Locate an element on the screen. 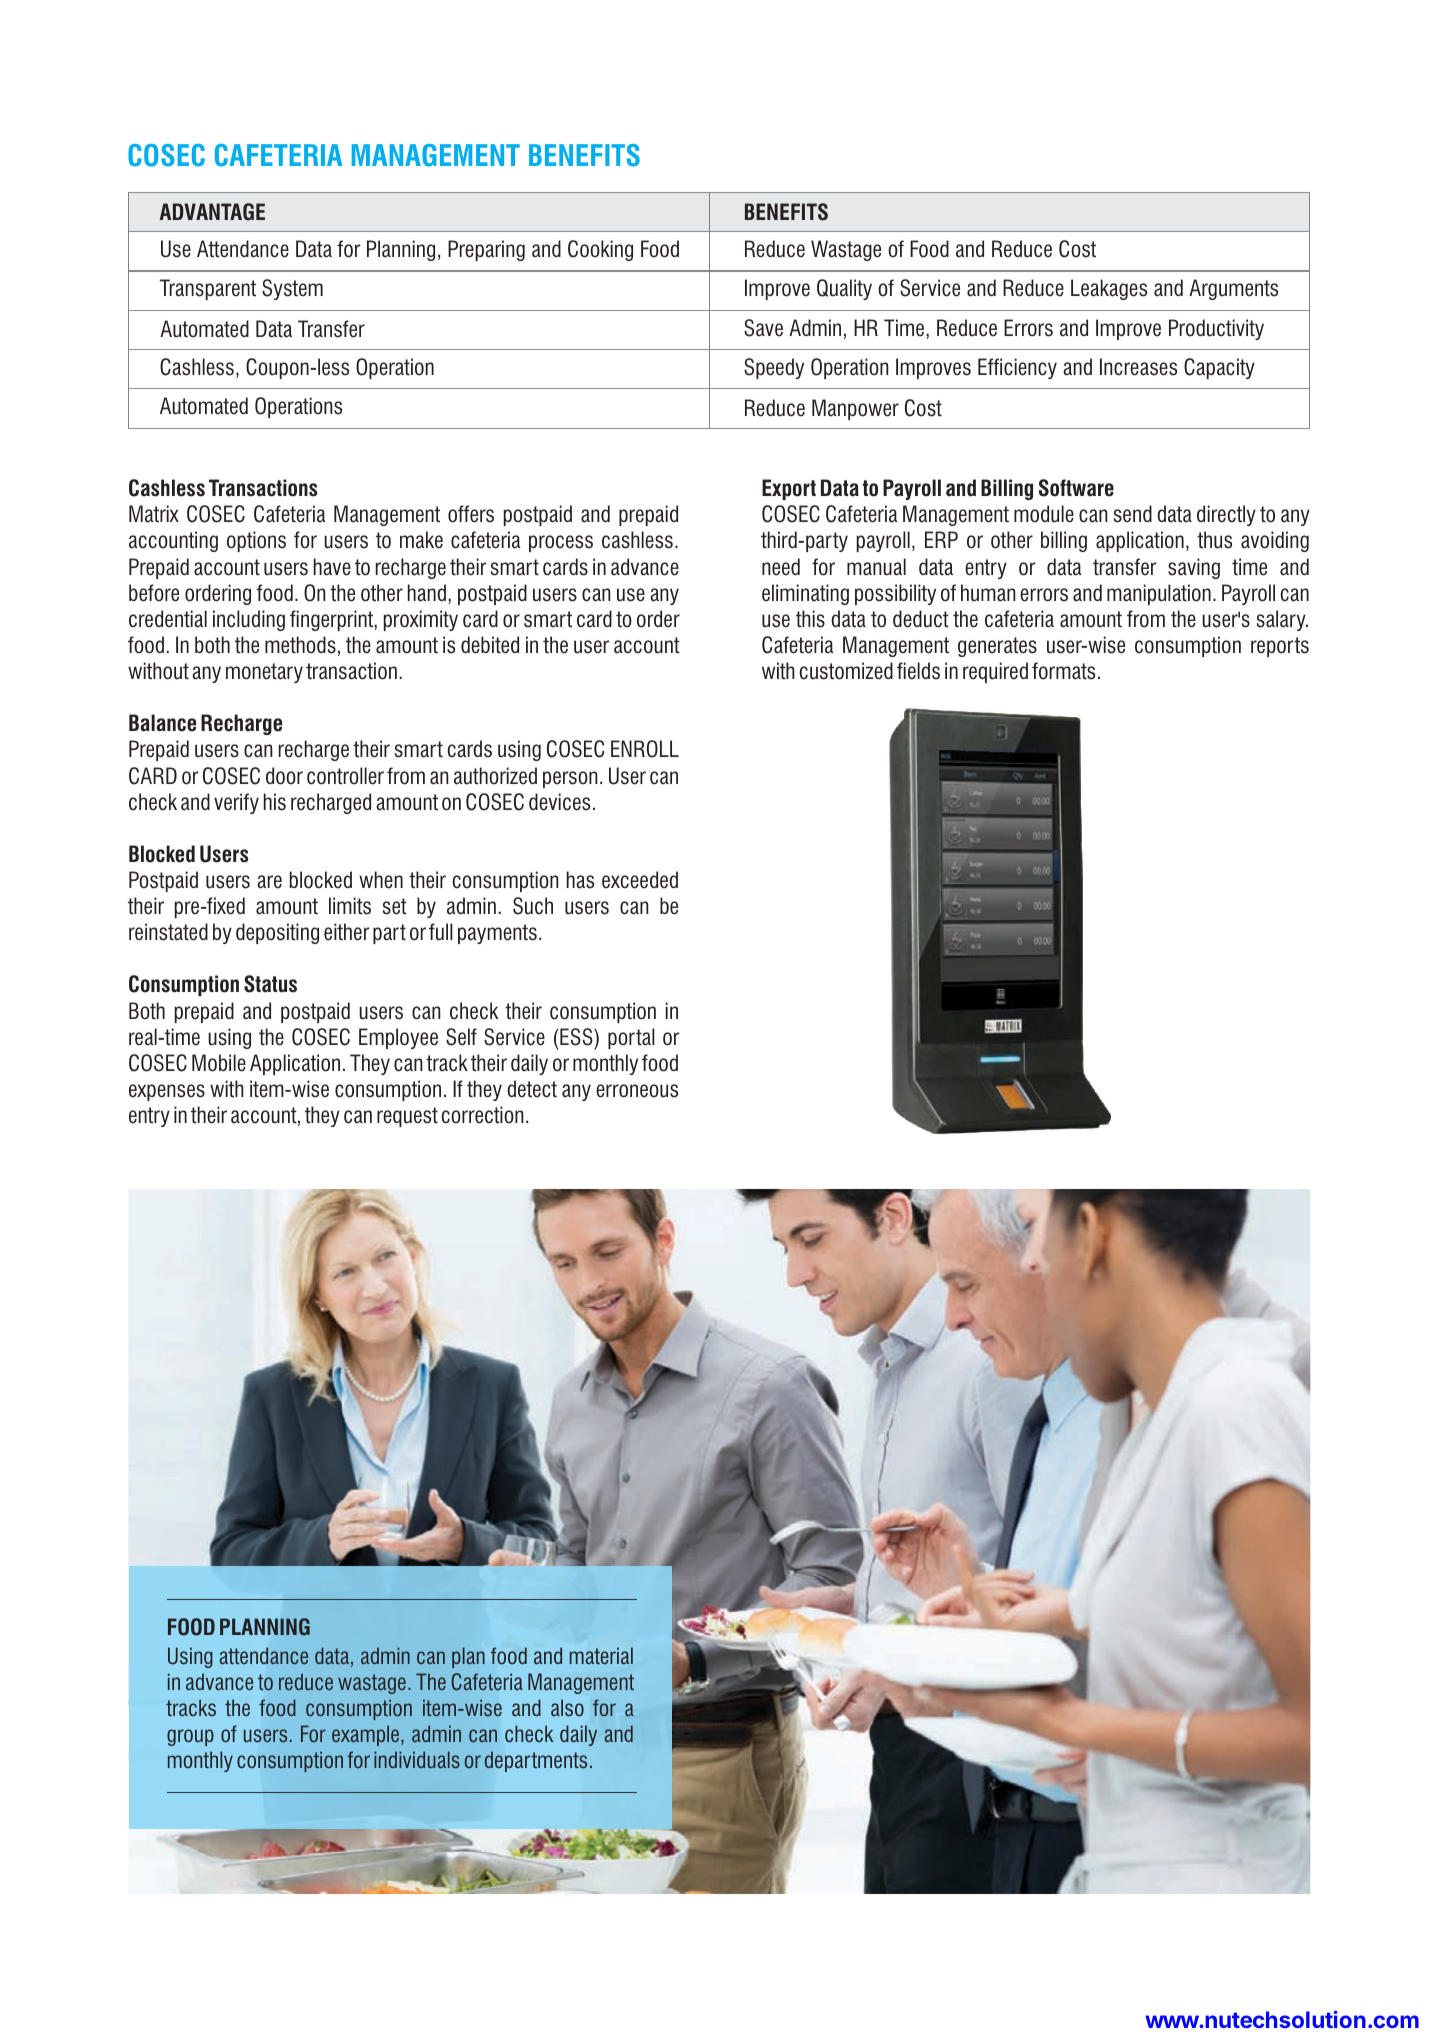  formats is located at coordinates (1063, 671).
